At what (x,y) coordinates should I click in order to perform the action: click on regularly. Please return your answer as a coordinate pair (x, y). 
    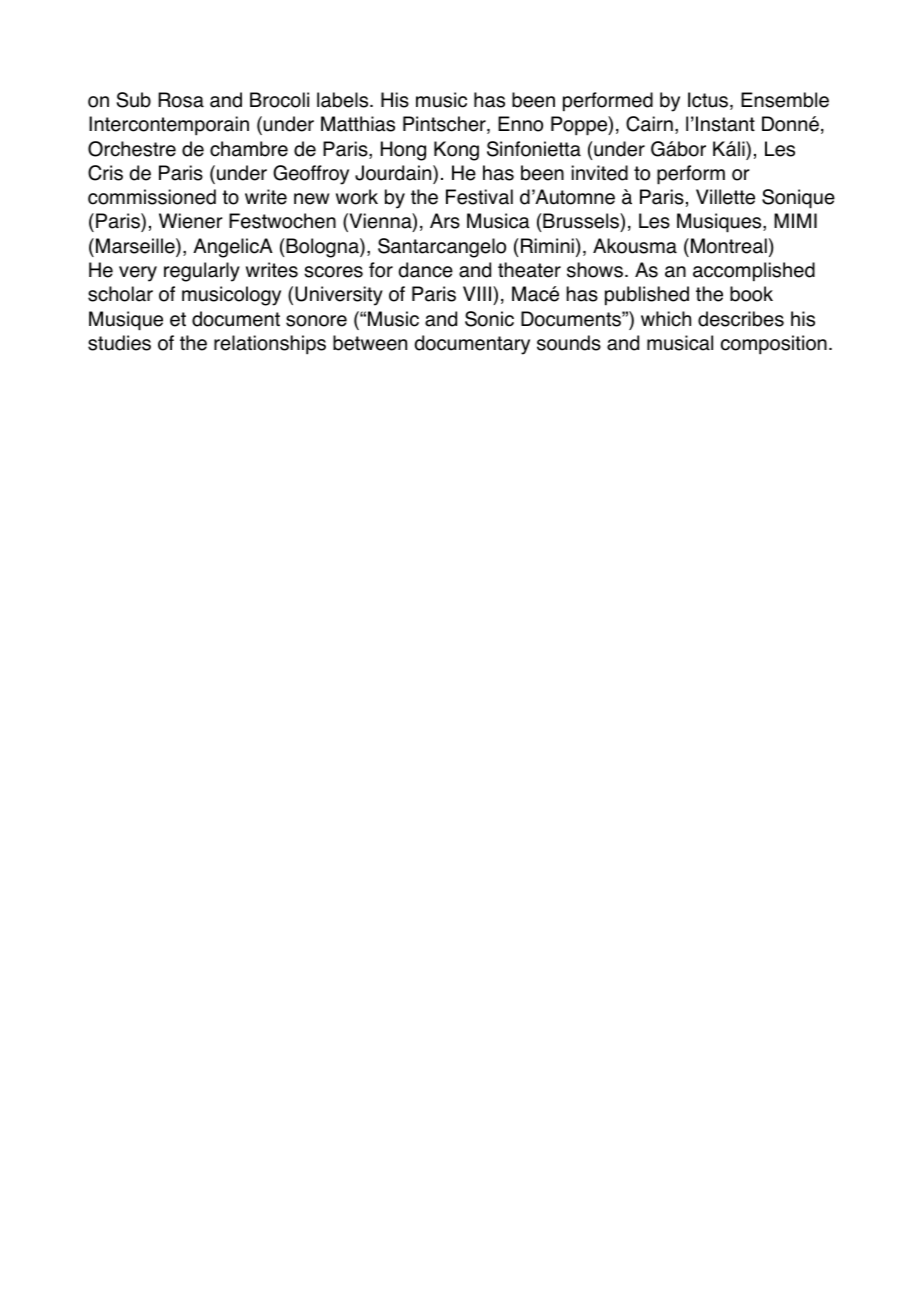
    Looking at the image, I should click on (202, 272).
